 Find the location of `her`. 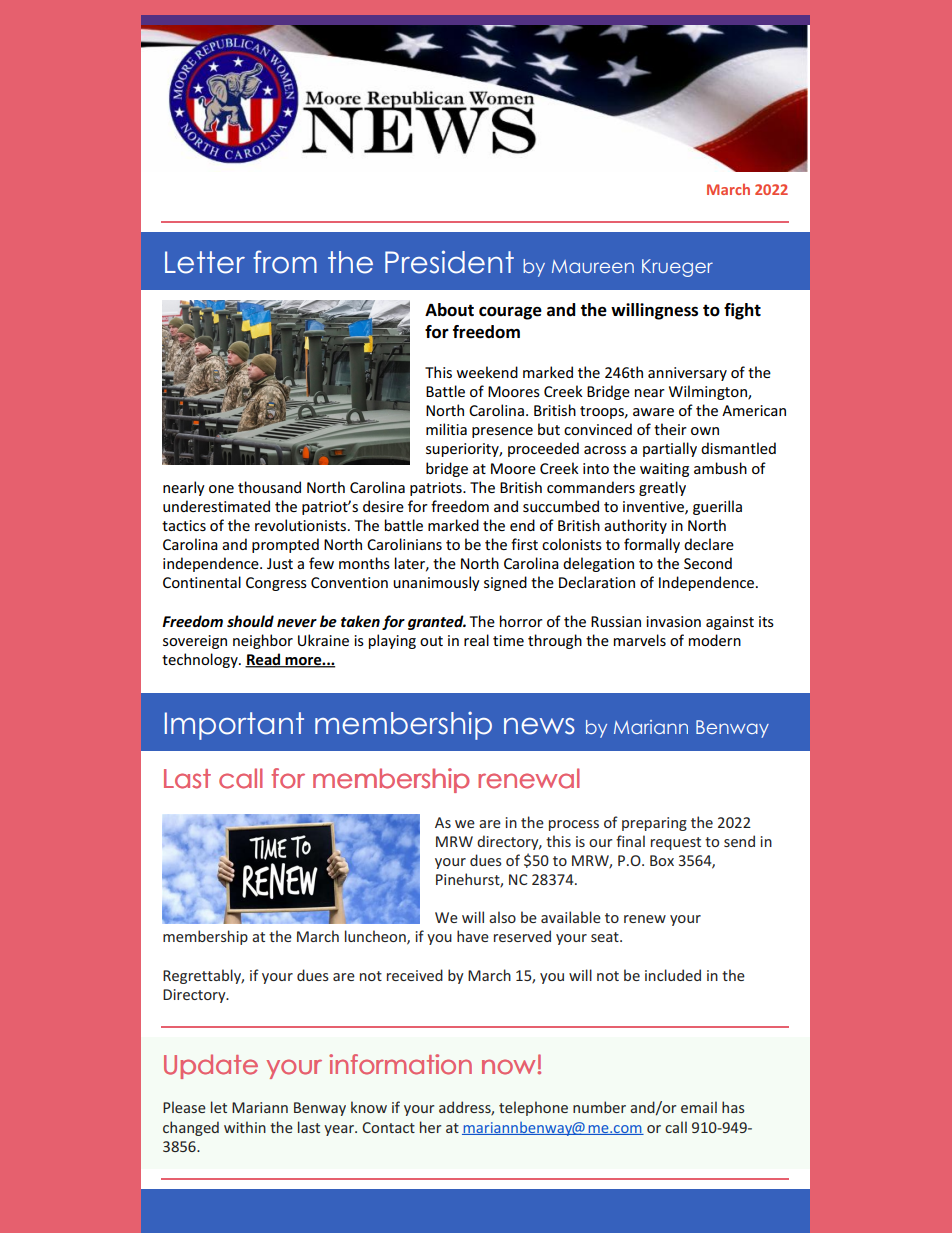

her is located at coordinates (430, 1127).
